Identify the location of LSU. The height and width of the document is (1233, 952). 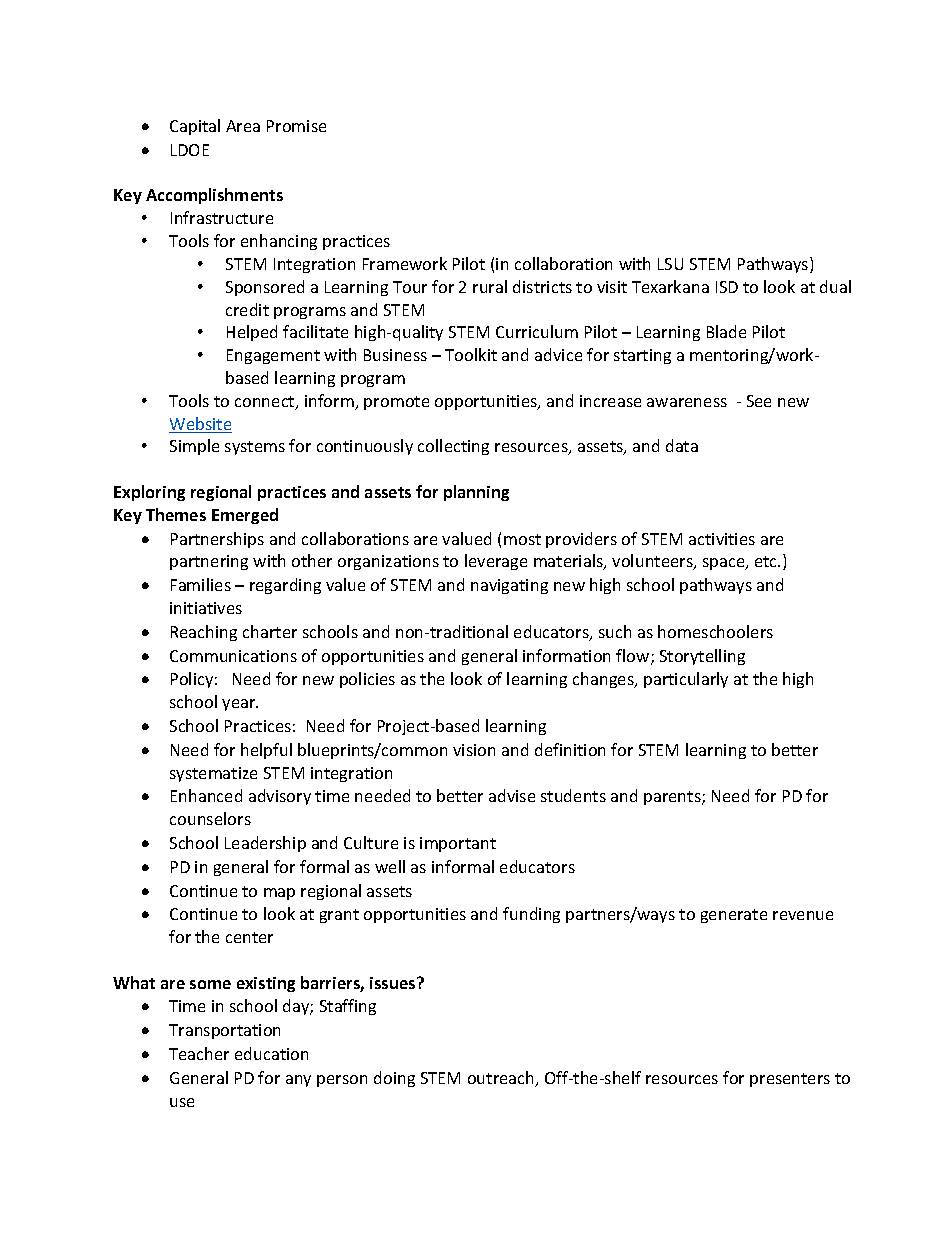
(670, 264).
